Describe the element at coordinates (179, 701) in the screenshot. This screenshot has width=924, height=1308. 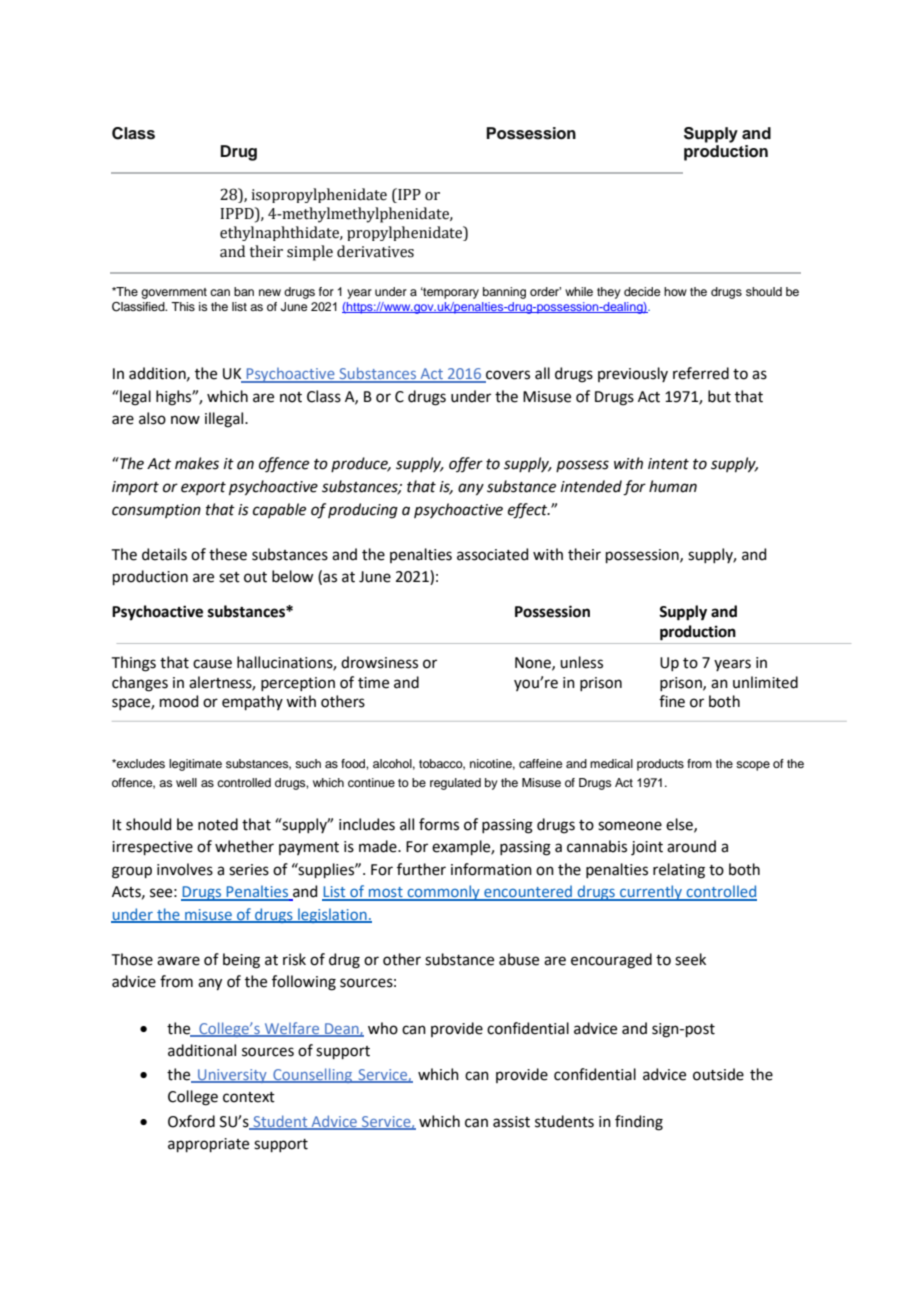
I see `mood` at that location.
